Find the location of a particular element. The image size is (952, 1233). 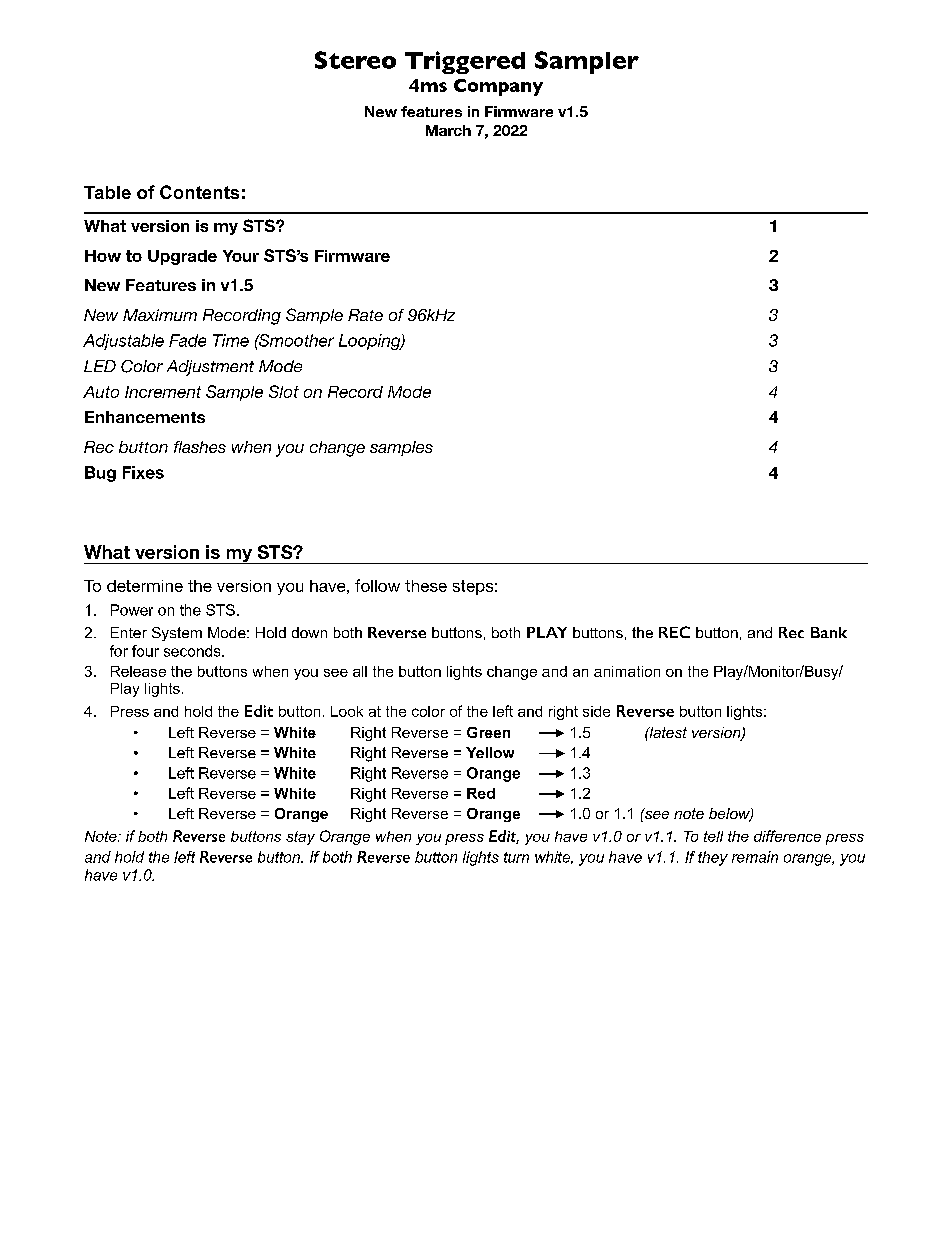

turn is located at coordinates (516, 857).
